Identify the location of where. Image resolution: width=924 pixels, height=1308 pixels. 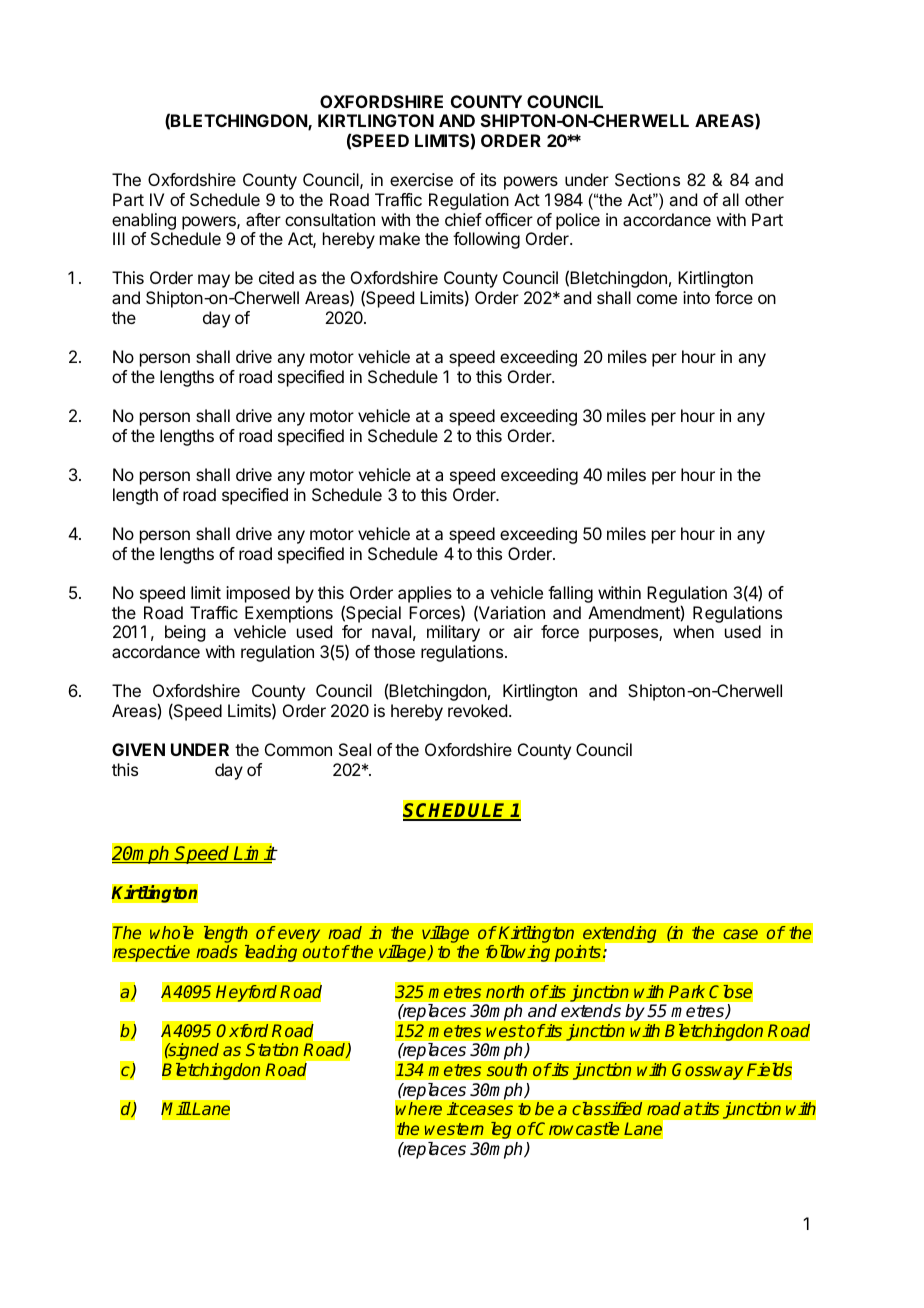
(419, 1108).
